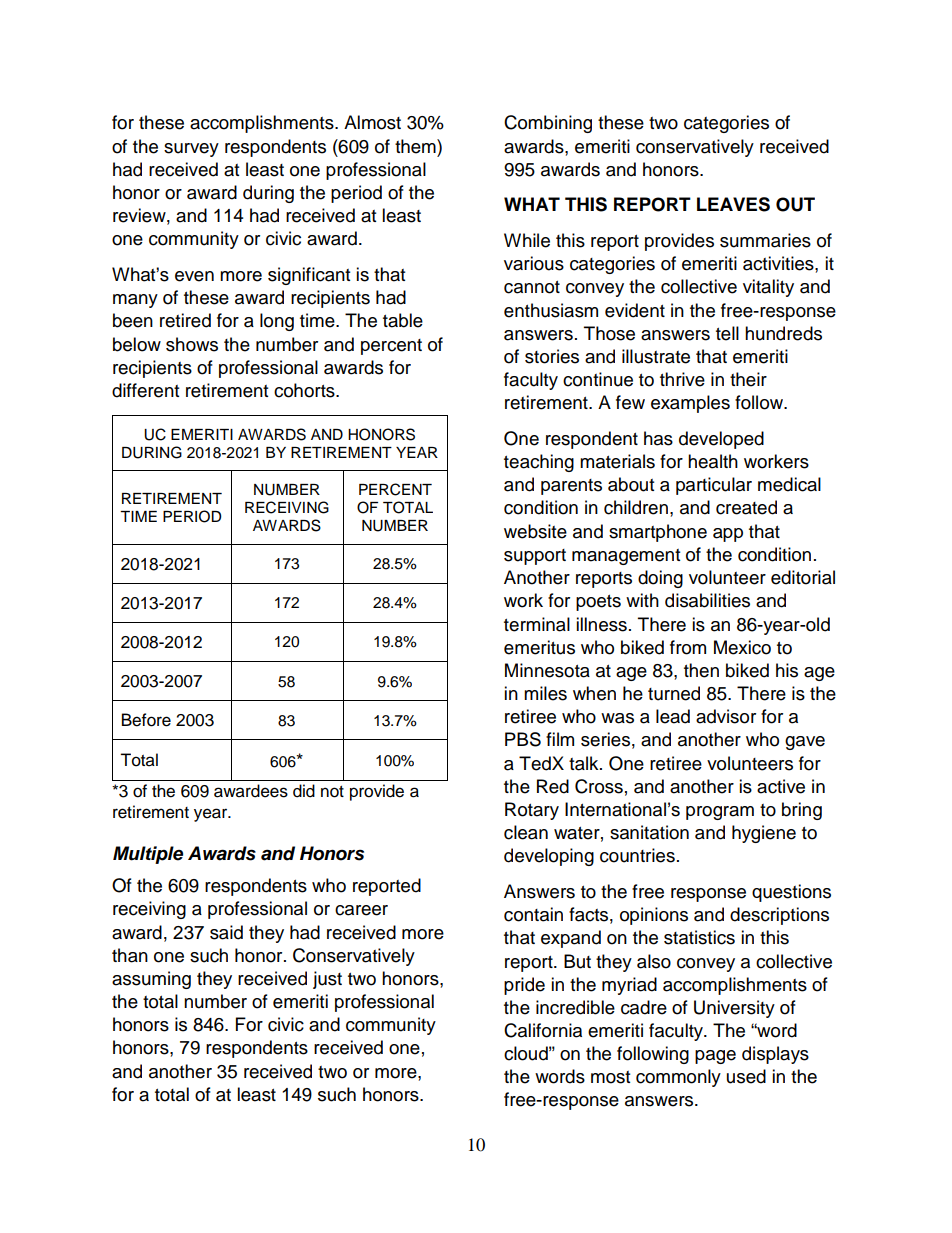  I want to click on assuming, so click(151, 980).
